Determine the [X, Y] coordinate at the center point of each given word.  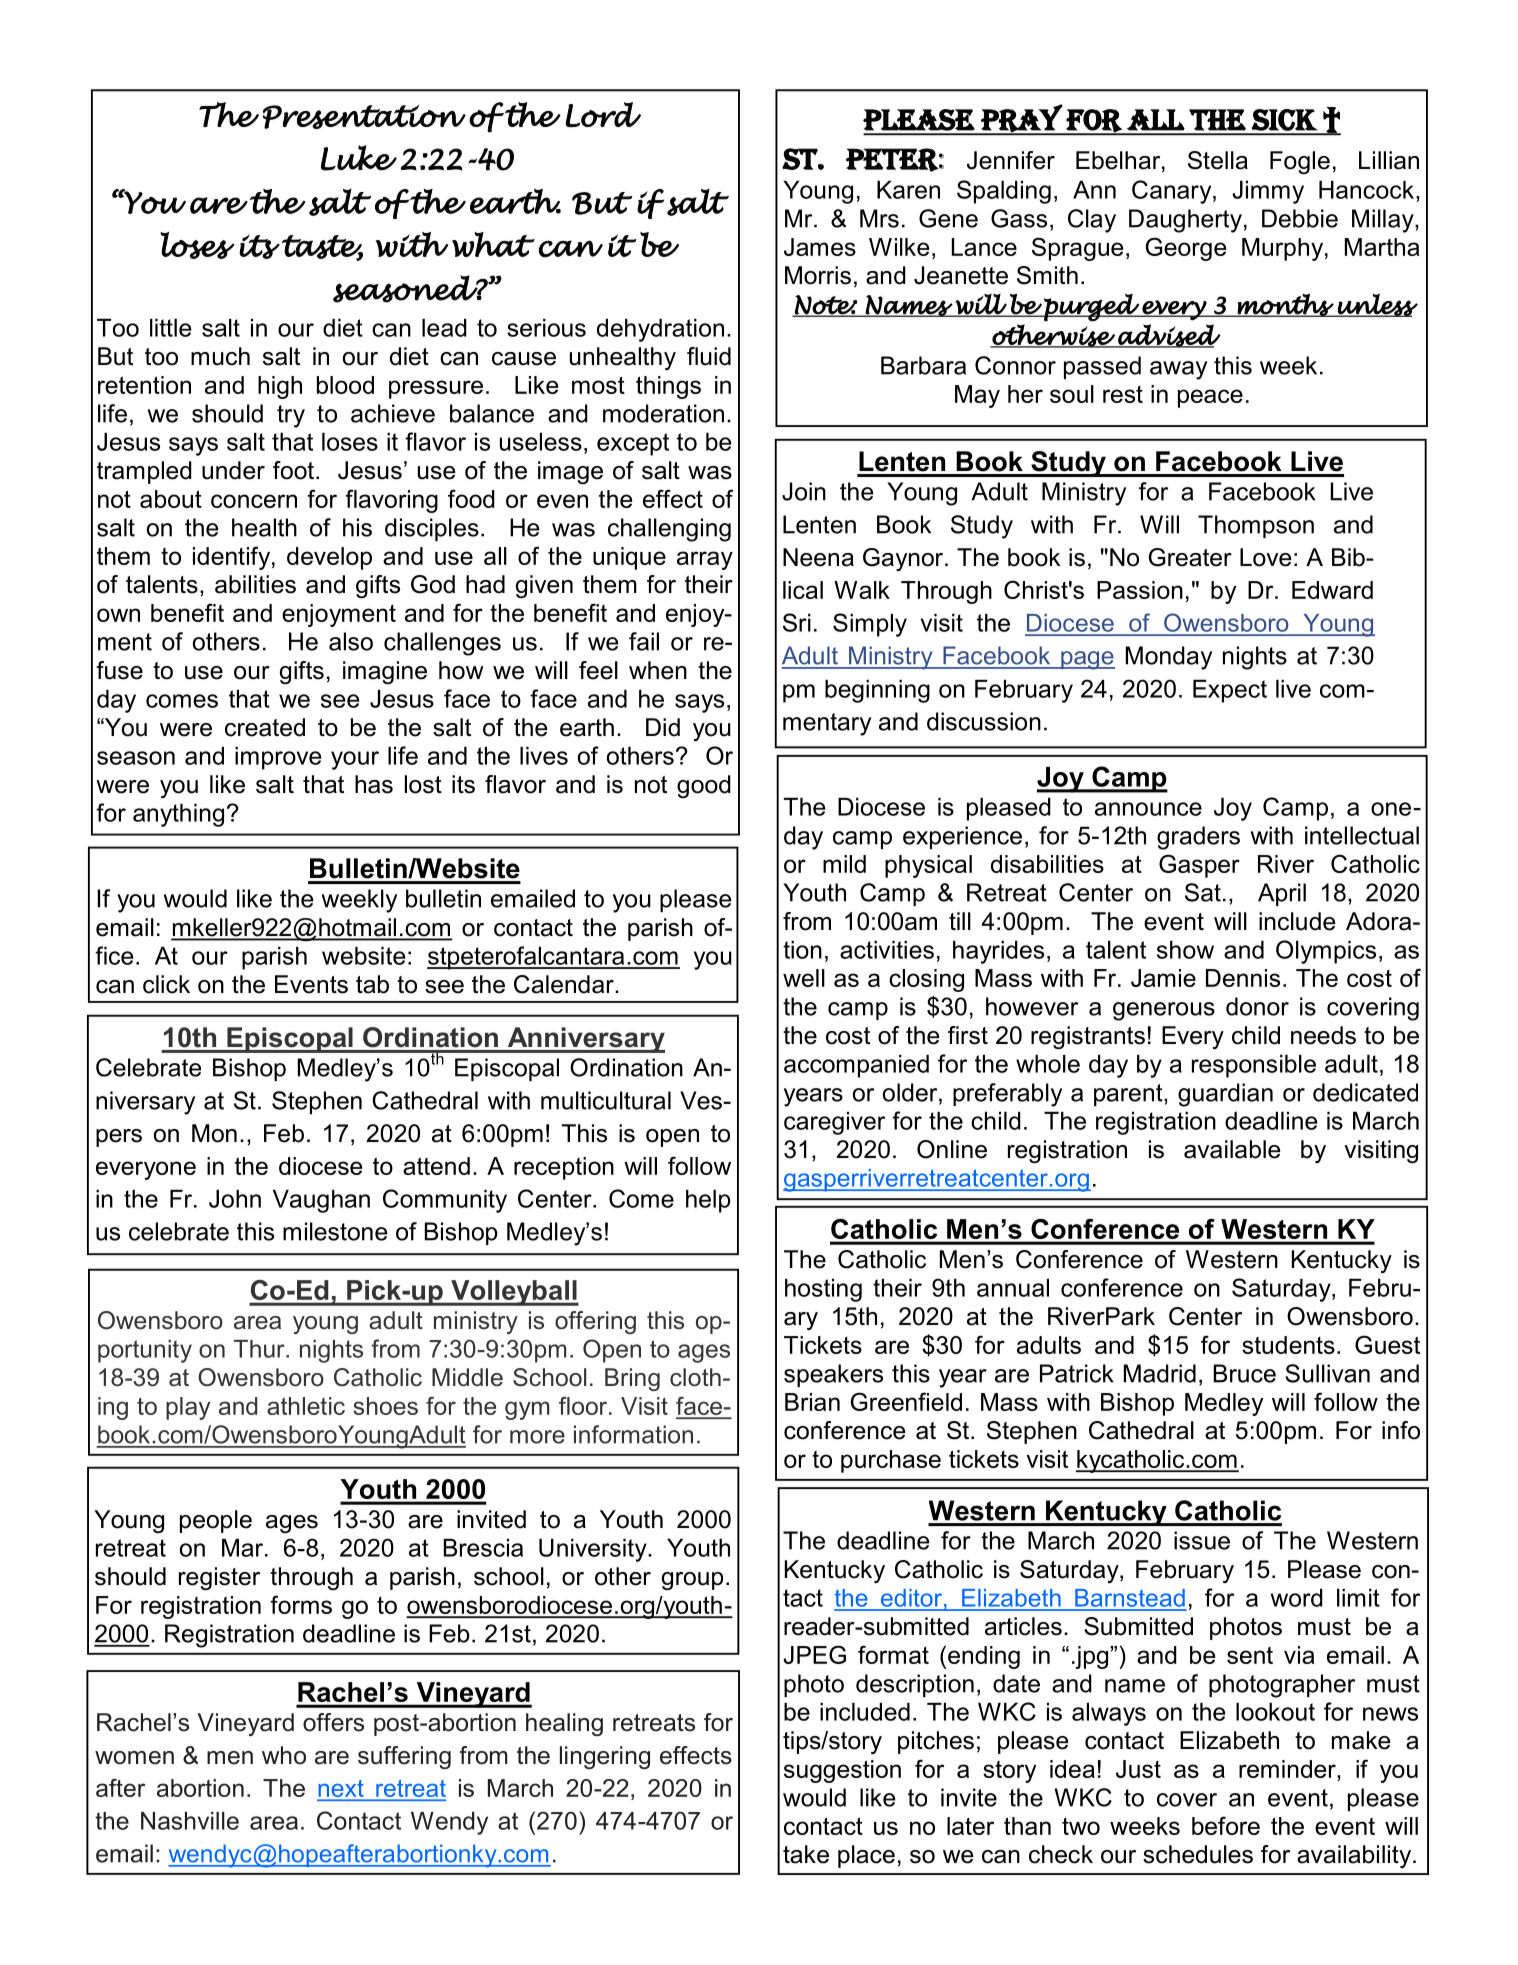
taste [322, 248]
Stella [1218, 160]
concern [254, 501]
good [704, 786]
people [216, 1521]
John [235, 1199]
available [1232, 1149]
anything [178, 815]
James [820, 247]
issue [1202, 1540]
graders [1198, 838]
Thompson [1256, 526]
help [708, 1201]
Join [804, 491]
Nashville [190, 1821]
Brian [812, 1402]
